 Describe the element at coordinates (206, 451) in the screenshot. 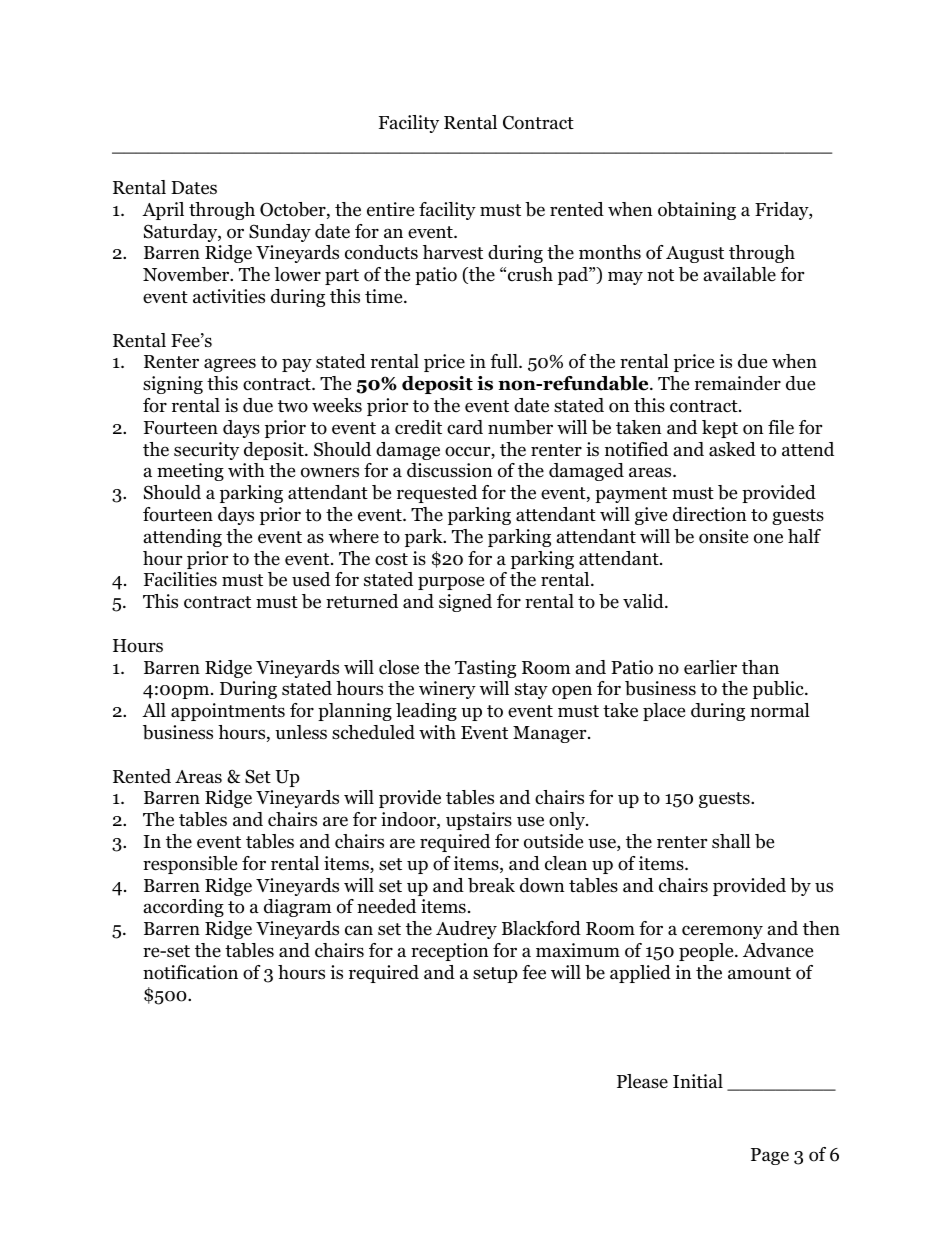

I see `security` at that location.
